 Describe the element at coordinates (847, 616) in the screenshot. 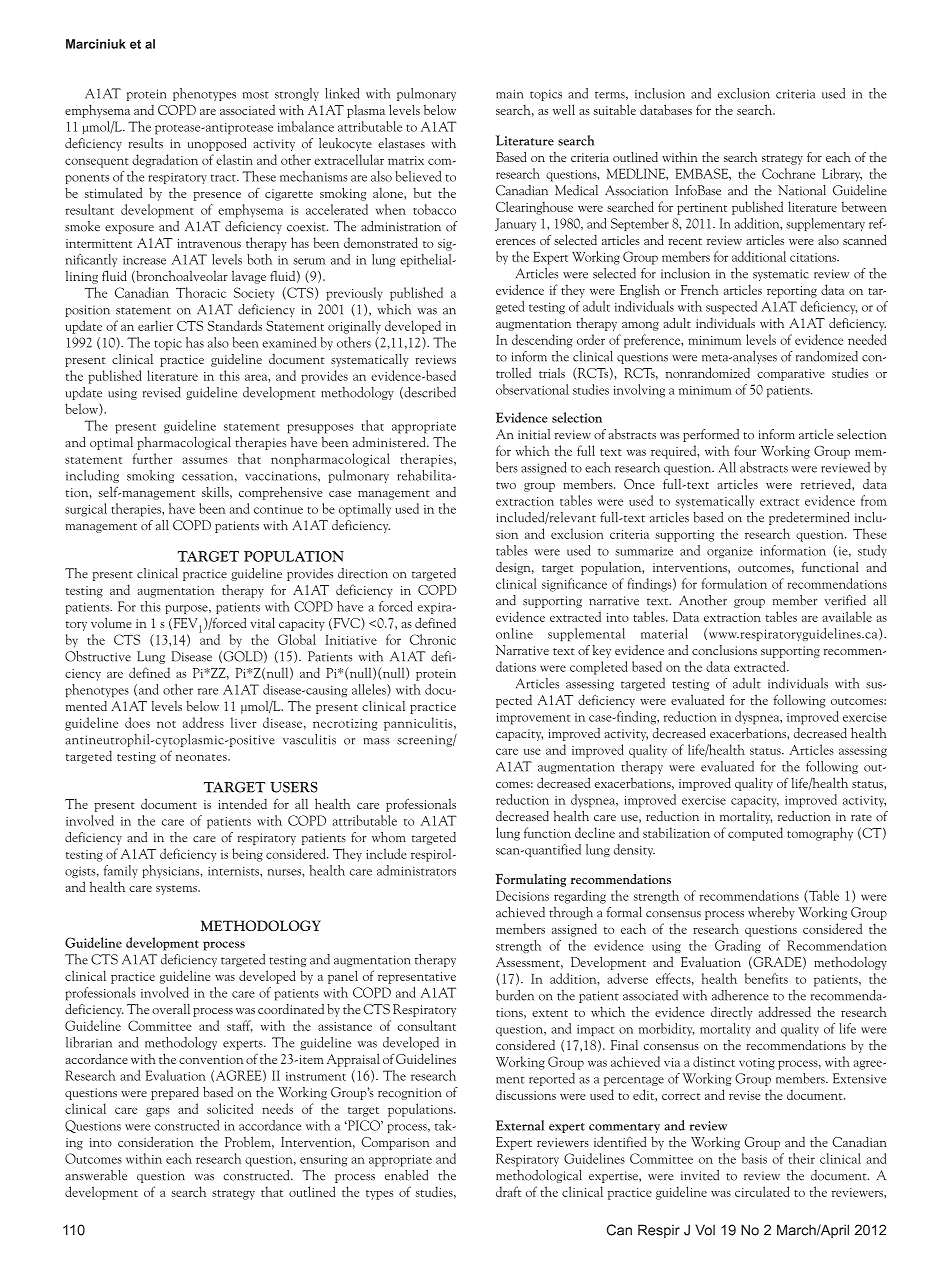

I see `available` at that location.
